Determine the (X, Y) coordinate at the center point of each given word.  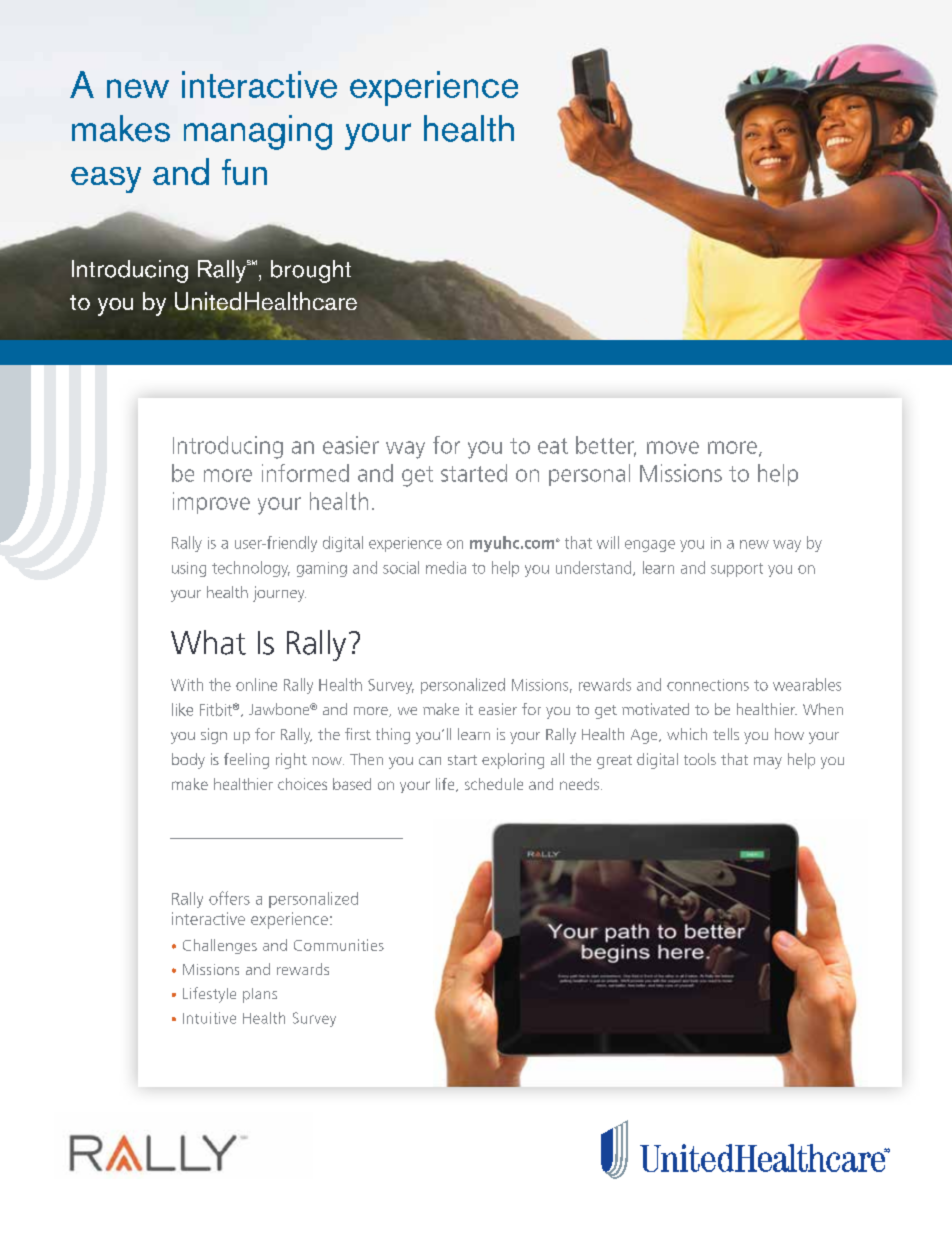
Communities (339, 945)
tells (726, 734)
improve (211, 503)
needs (581, 784)
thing (393, 736)
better (606, 446)
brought (311, 271)
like (182, 709)
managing (258, 132)
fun (244, 172)
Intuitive (209, 1018)
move (673, 447)
